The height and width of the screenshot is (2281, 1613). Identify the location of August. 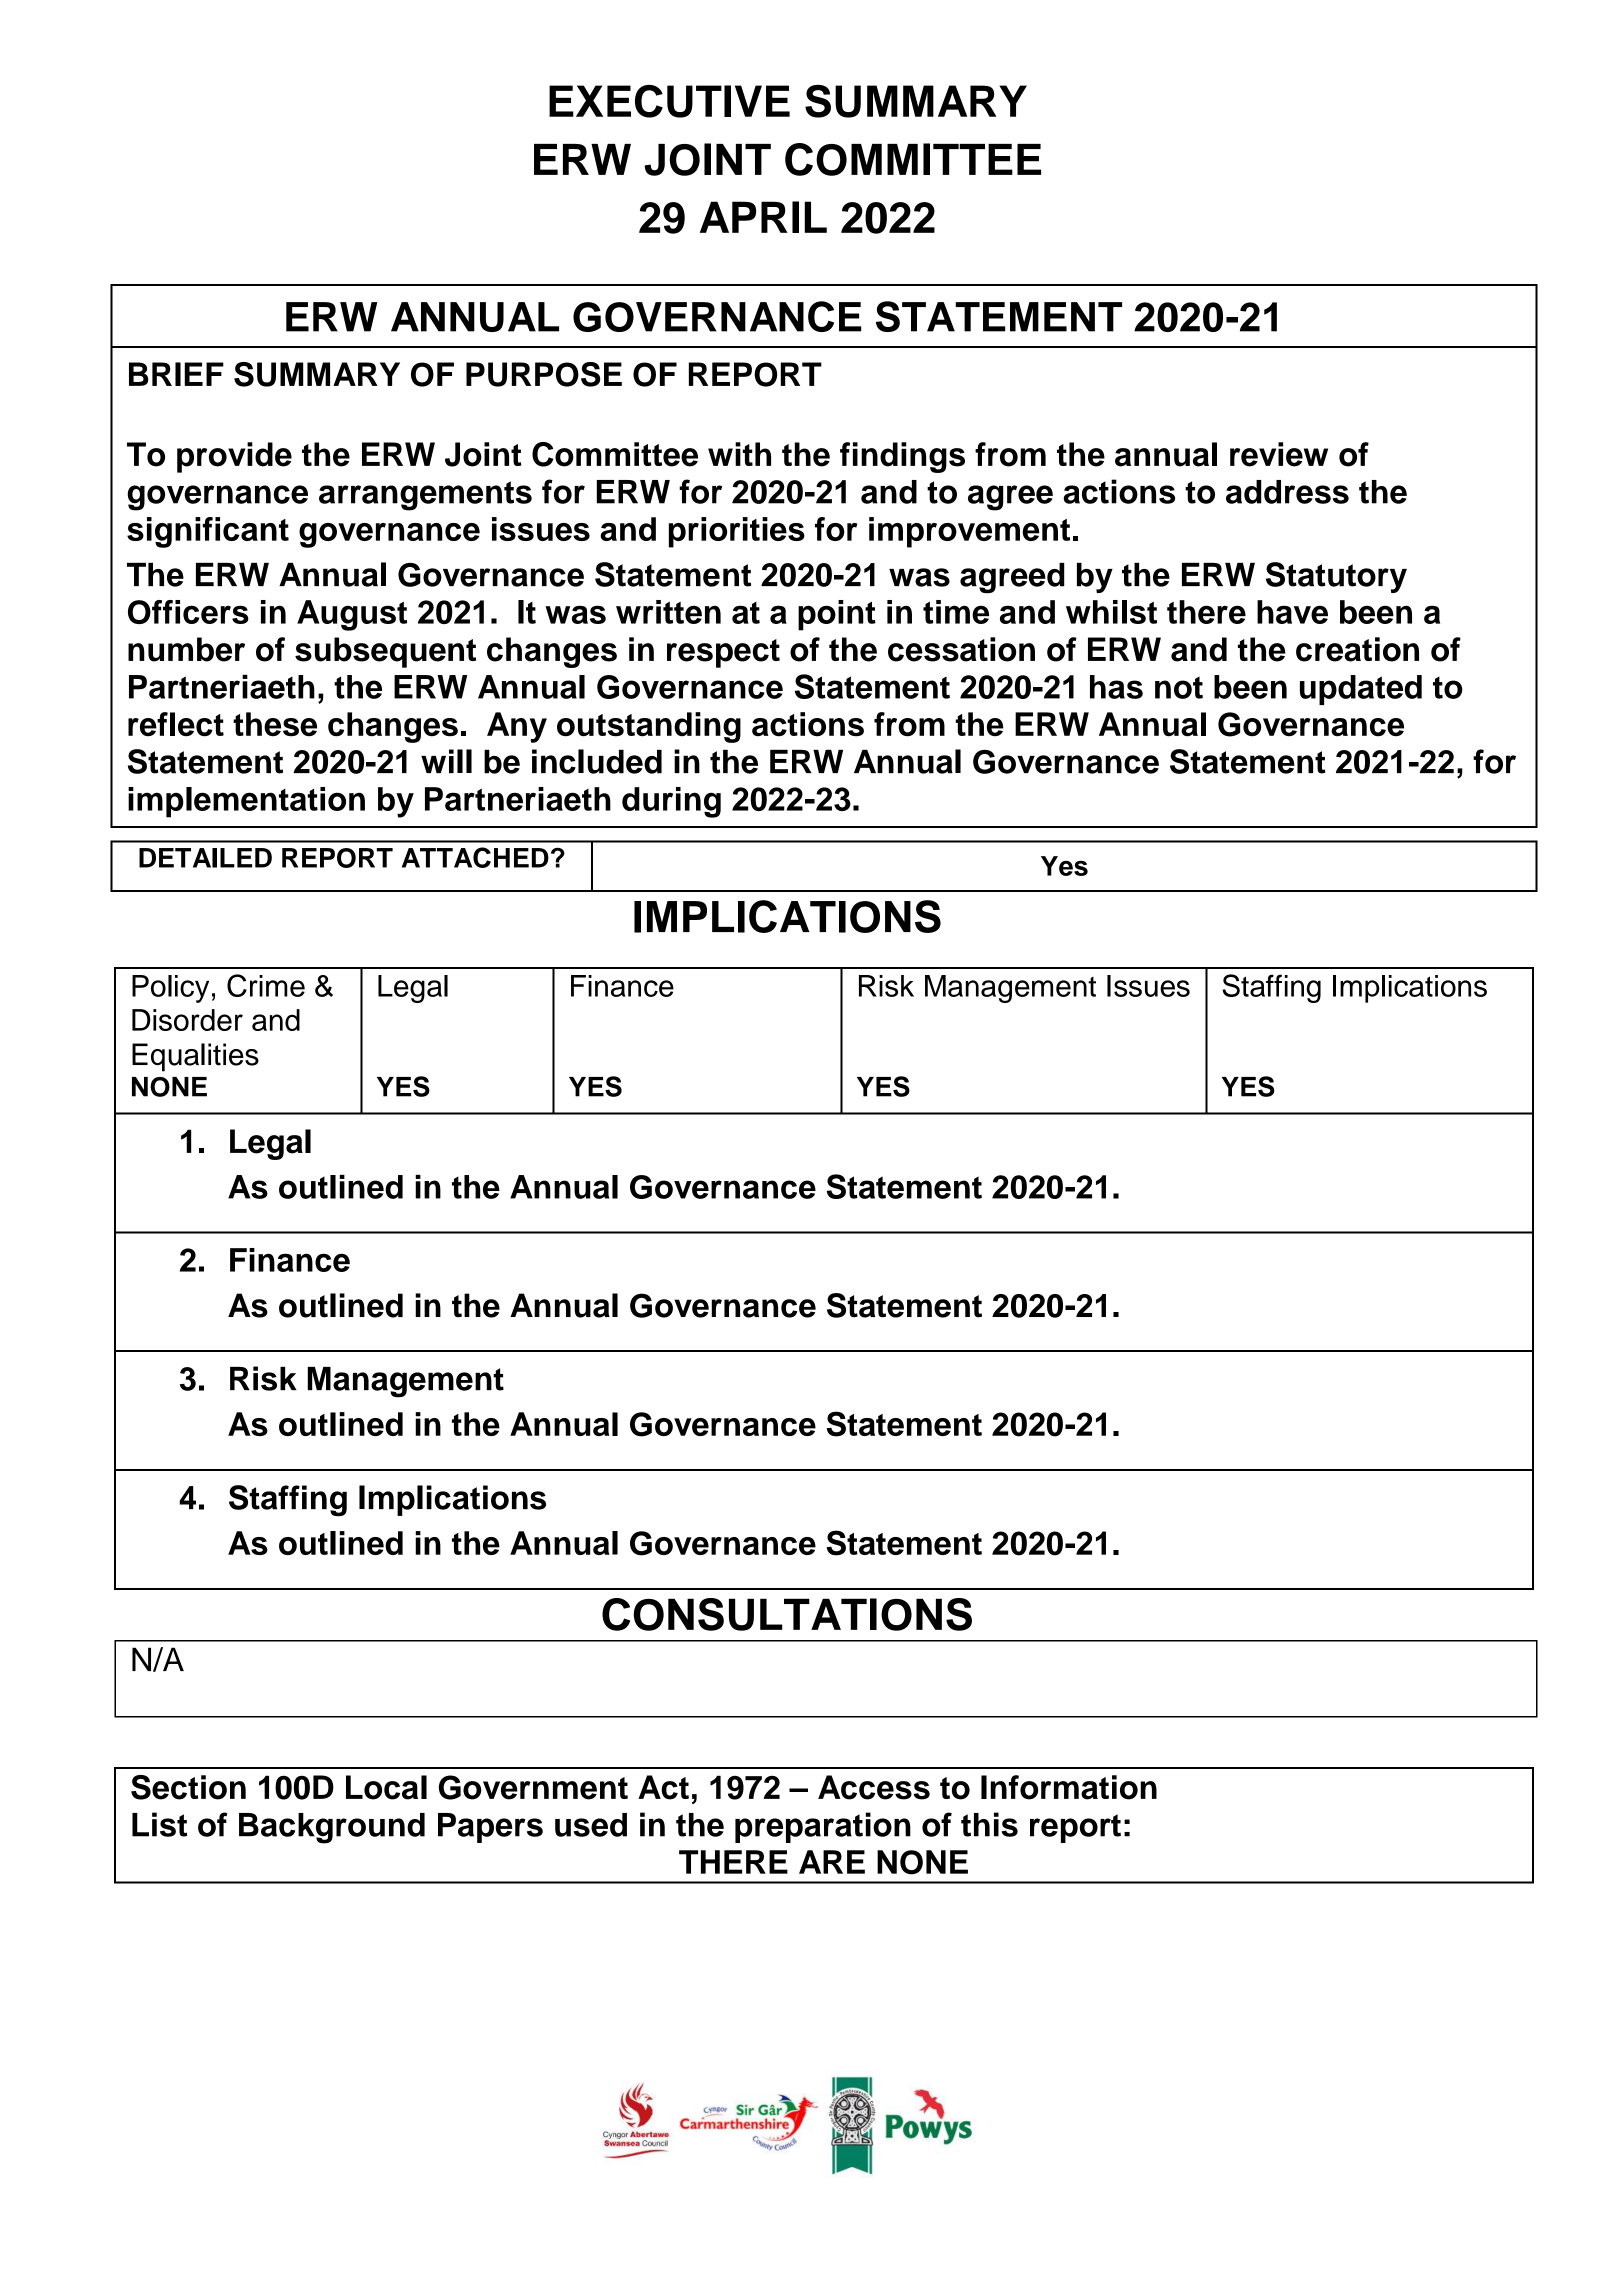
(352, 615).
